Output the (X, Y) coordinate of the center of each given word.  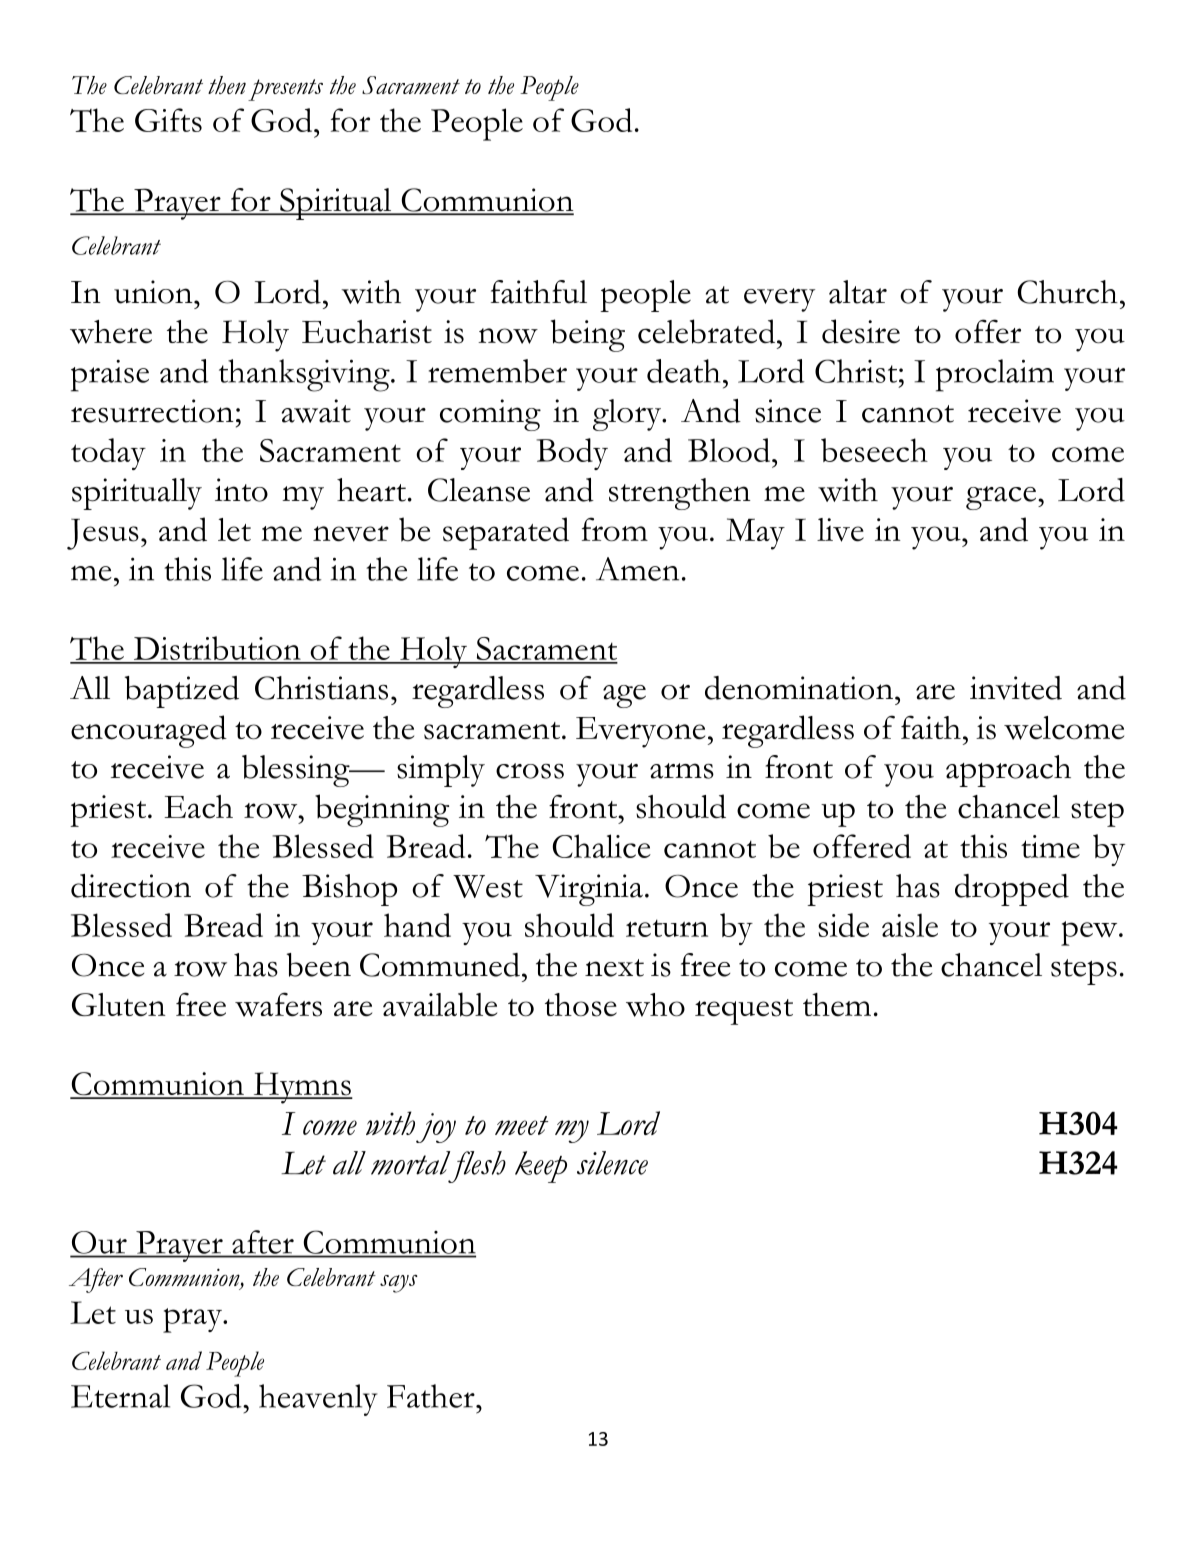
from (615, 529)
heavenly (318, 1400)
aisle (910, 925)
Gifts (168, 120)
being (588, 335)
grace (1002, 498)
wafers (278, 1004)
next (614, 968)
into (241, 490)
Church (1067, 292)
